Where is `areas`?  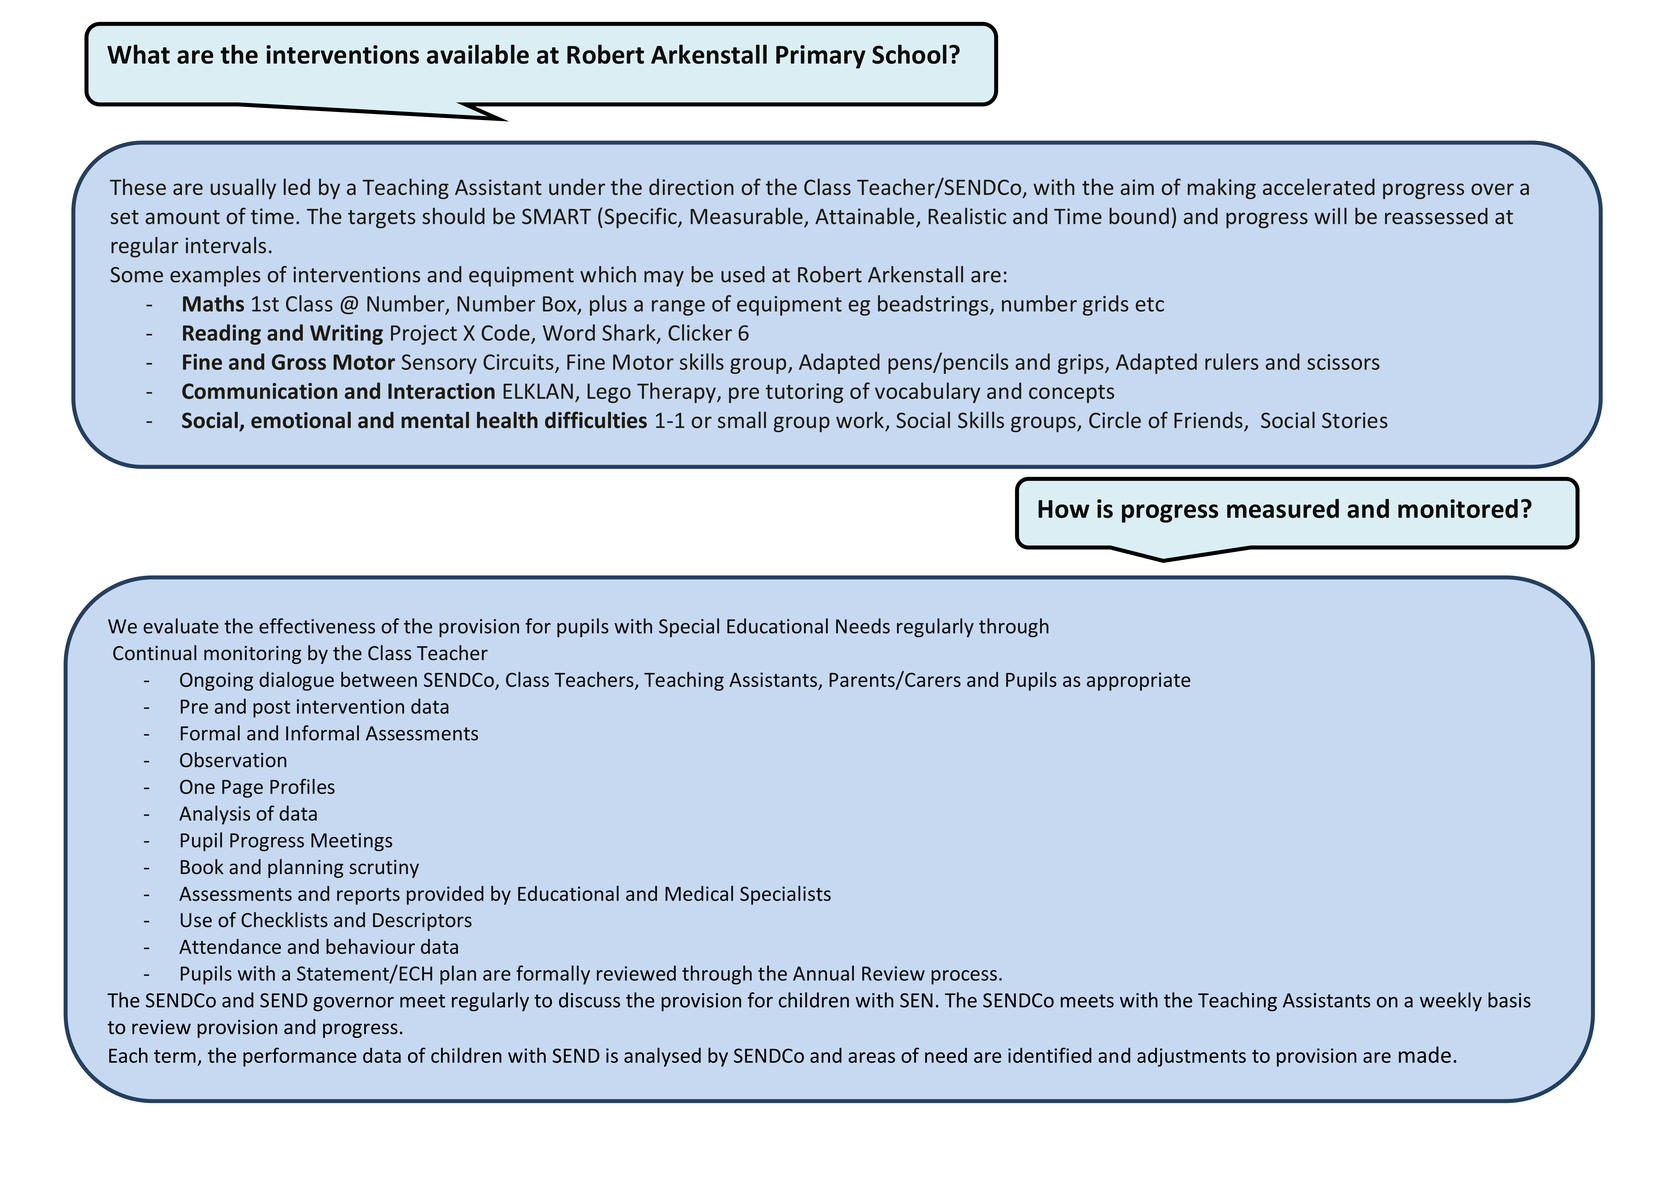
areas is located at coordinates (871, 1057).
